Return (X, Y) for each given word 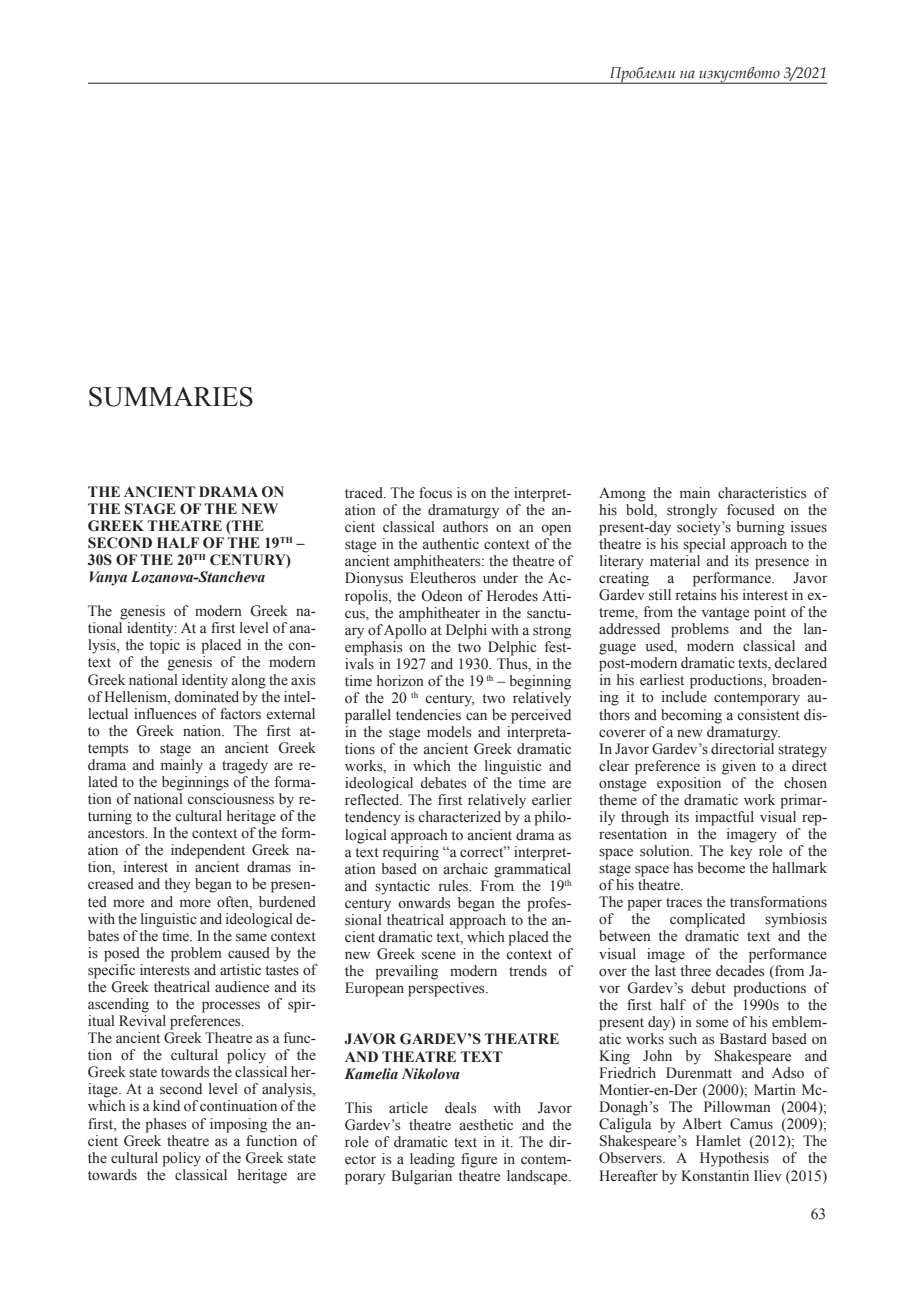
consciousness (230, 799)
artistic (240, 970)
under (500, 578)
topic (164, 646)
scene (439, 955)
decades (740, 969)
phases (166, 1125)
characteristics (762, 493)
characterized (459, 817)
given (739, 767)
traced (365, 493)
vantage (725, 614)
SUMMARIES (171, 397)
